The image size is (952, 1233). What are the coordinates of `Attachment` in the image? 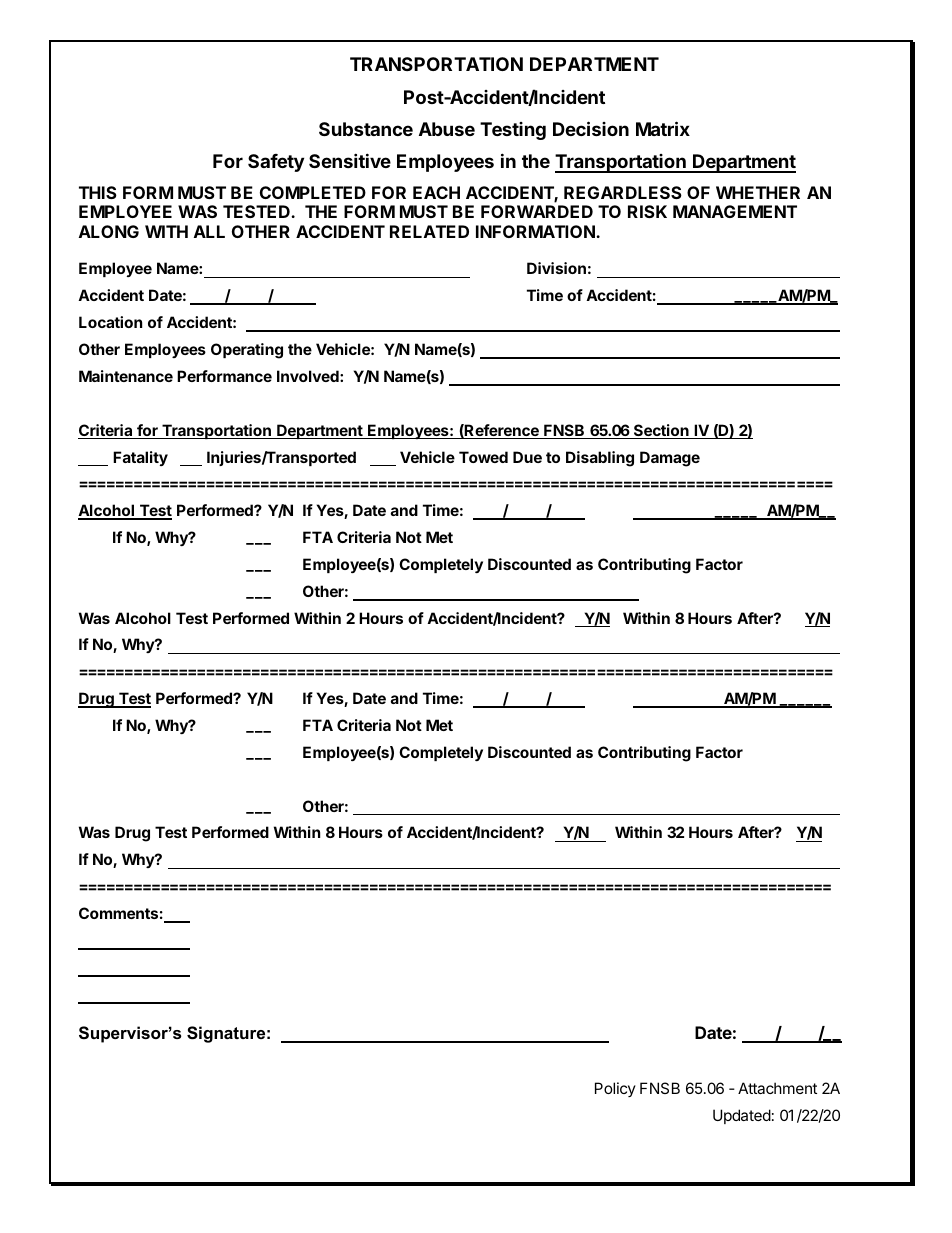 It's located at (777, 1088).
